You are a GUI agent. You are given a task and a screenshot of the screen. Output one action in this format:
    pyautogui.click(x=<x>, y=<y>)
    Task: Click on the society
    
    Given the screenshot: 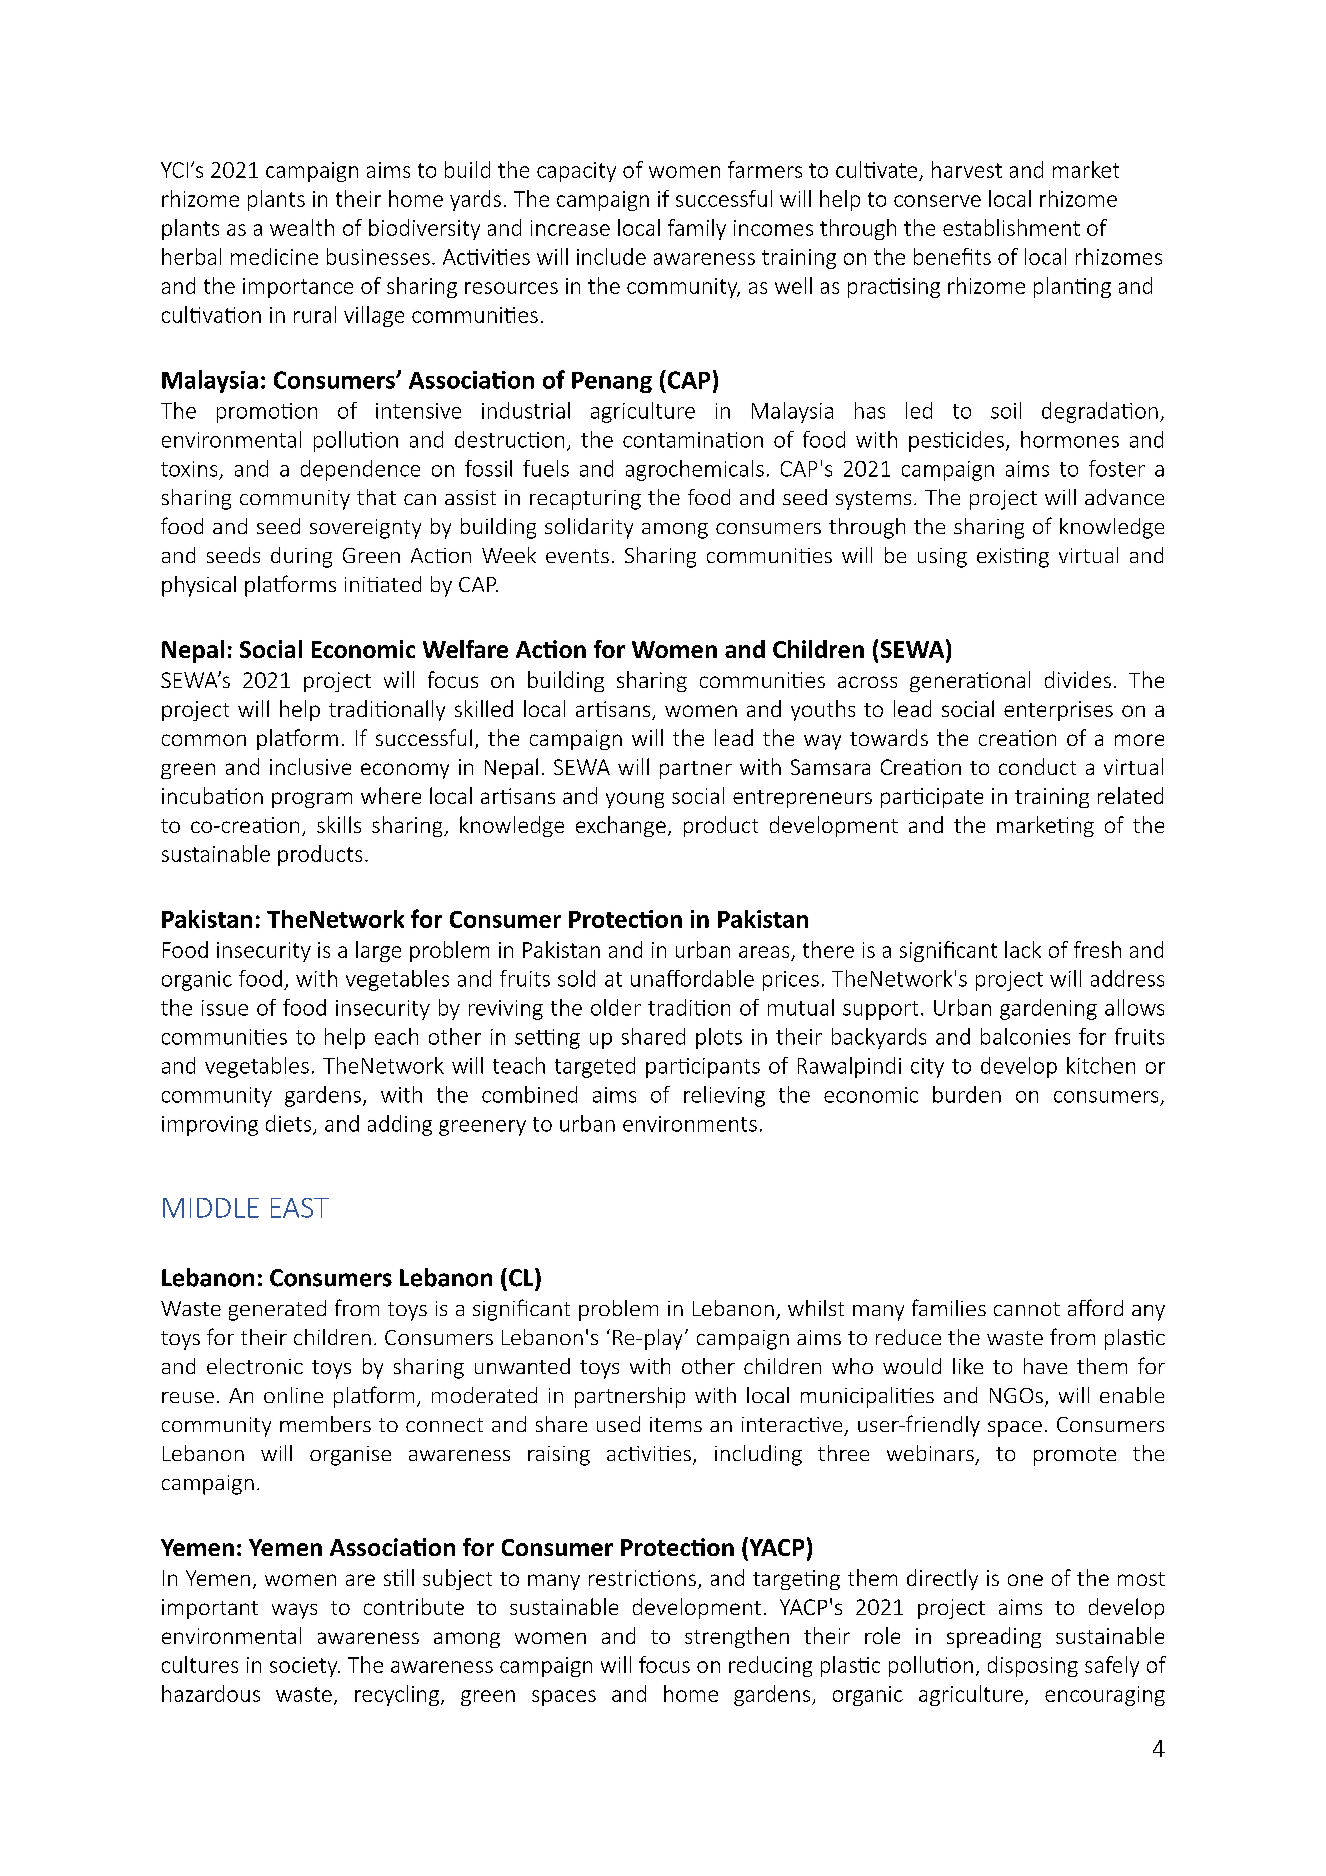 What is the action you would take?
    pyautogui.click(x=305, y=1667)
